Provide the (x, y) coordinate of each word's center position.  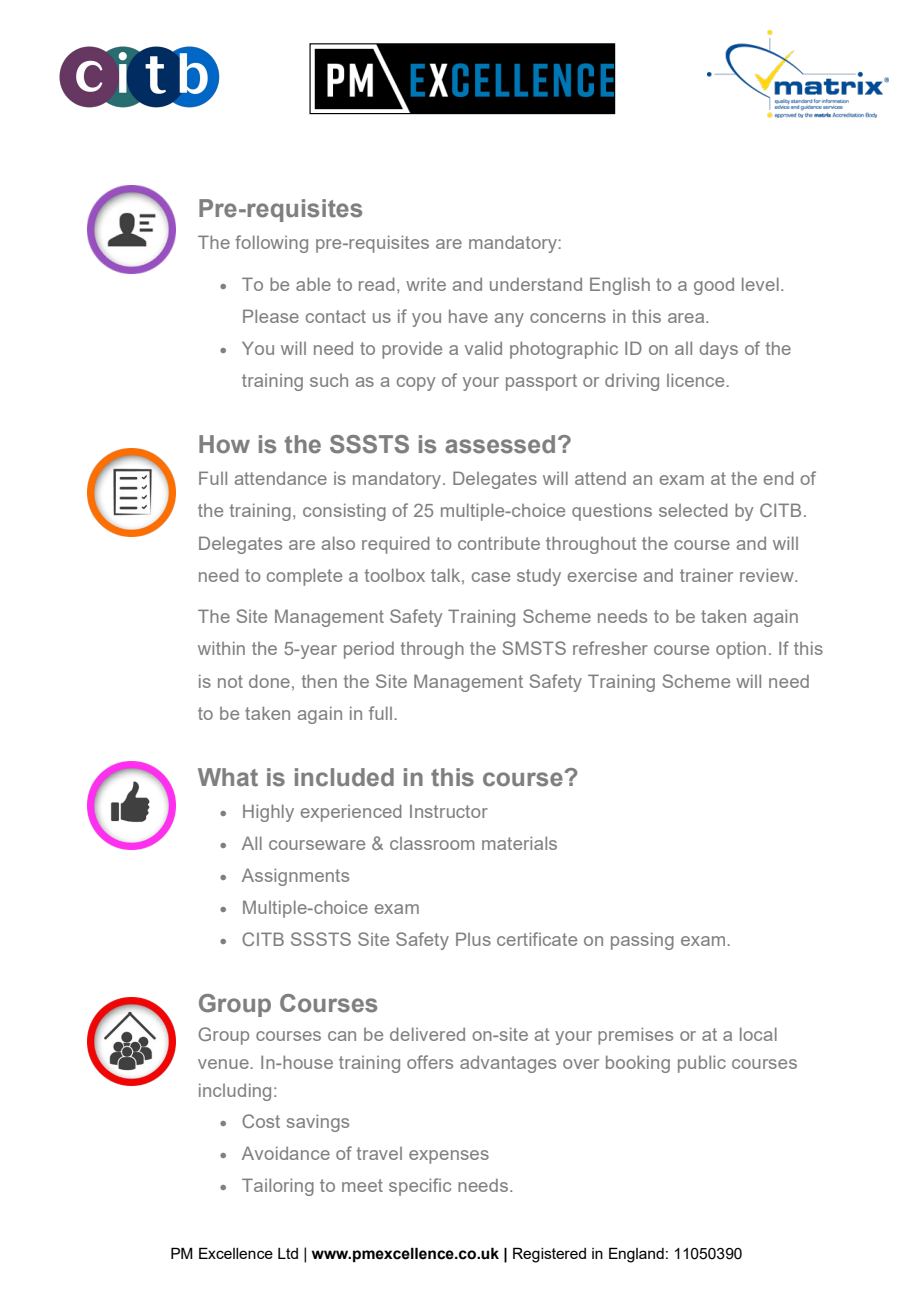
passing (642, 941)
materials (519, 843)
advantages (508, 1064)
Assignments (295, 877)
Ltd (288, 1253)
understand (536, 284)
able (313, 284)
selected (693, 510)
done (269, 681)
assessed (500, 444)
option (741, 650)
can (342, 1036)
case (491, 577)
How (224, 444)
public (702, 1064)
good (714, 286)
